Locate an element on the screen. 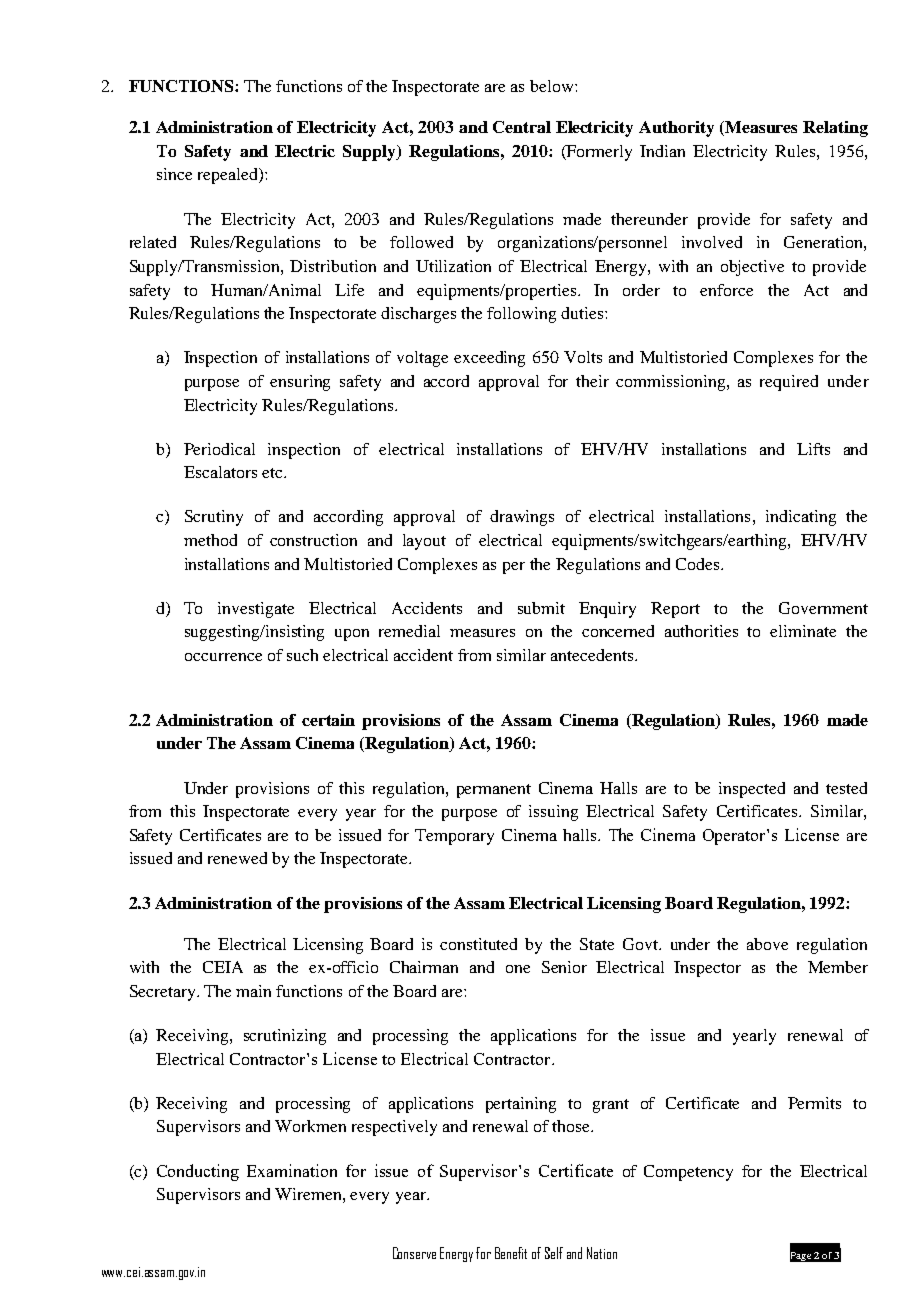 The height and width of the screenshot is (1307, 924). etc is located at coordinates (273, 473).
